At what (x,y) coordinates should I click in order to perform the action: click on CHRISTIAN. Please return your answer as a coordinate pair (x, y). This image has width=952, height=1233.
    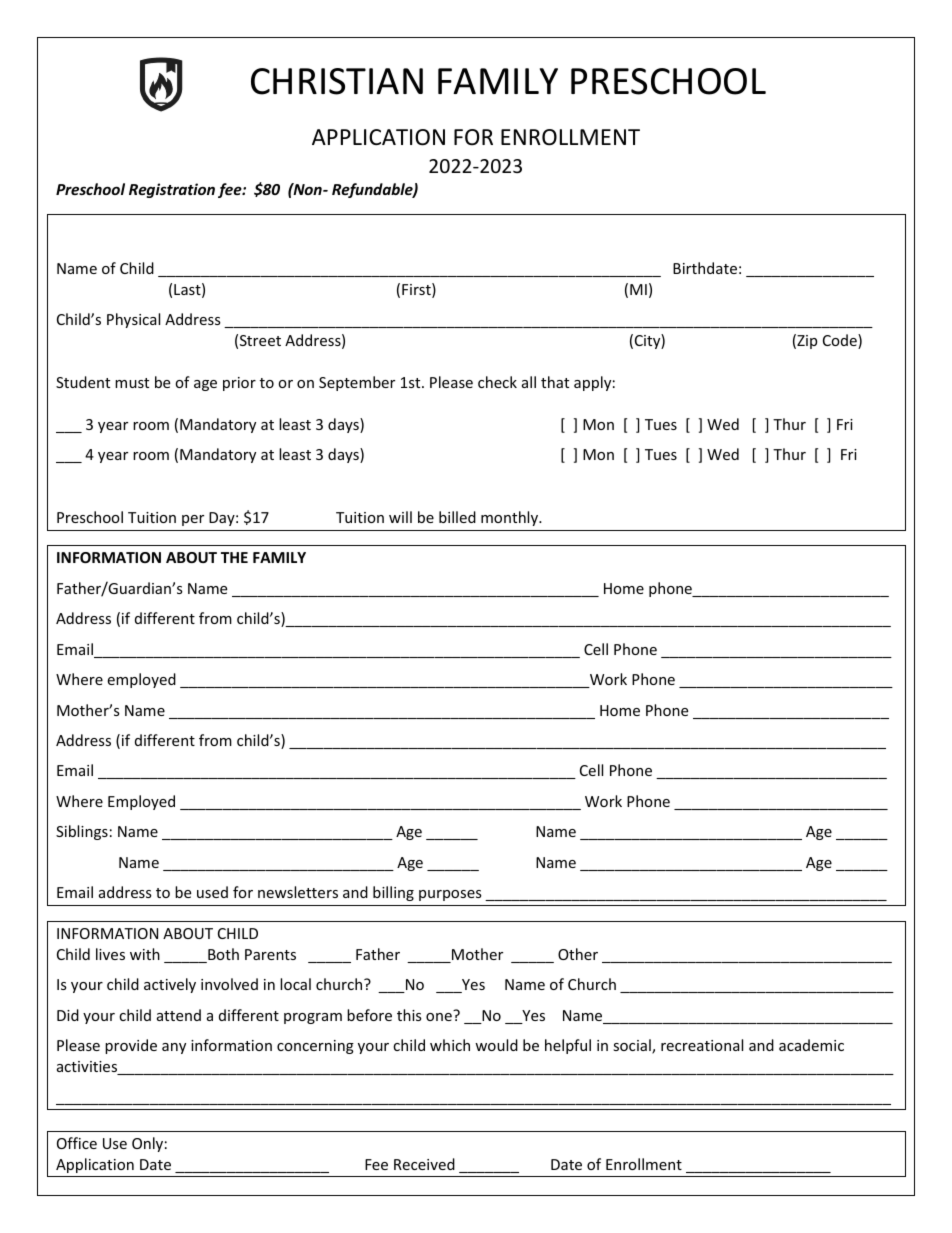
    Looking at the image, I should click on (337, 81).
